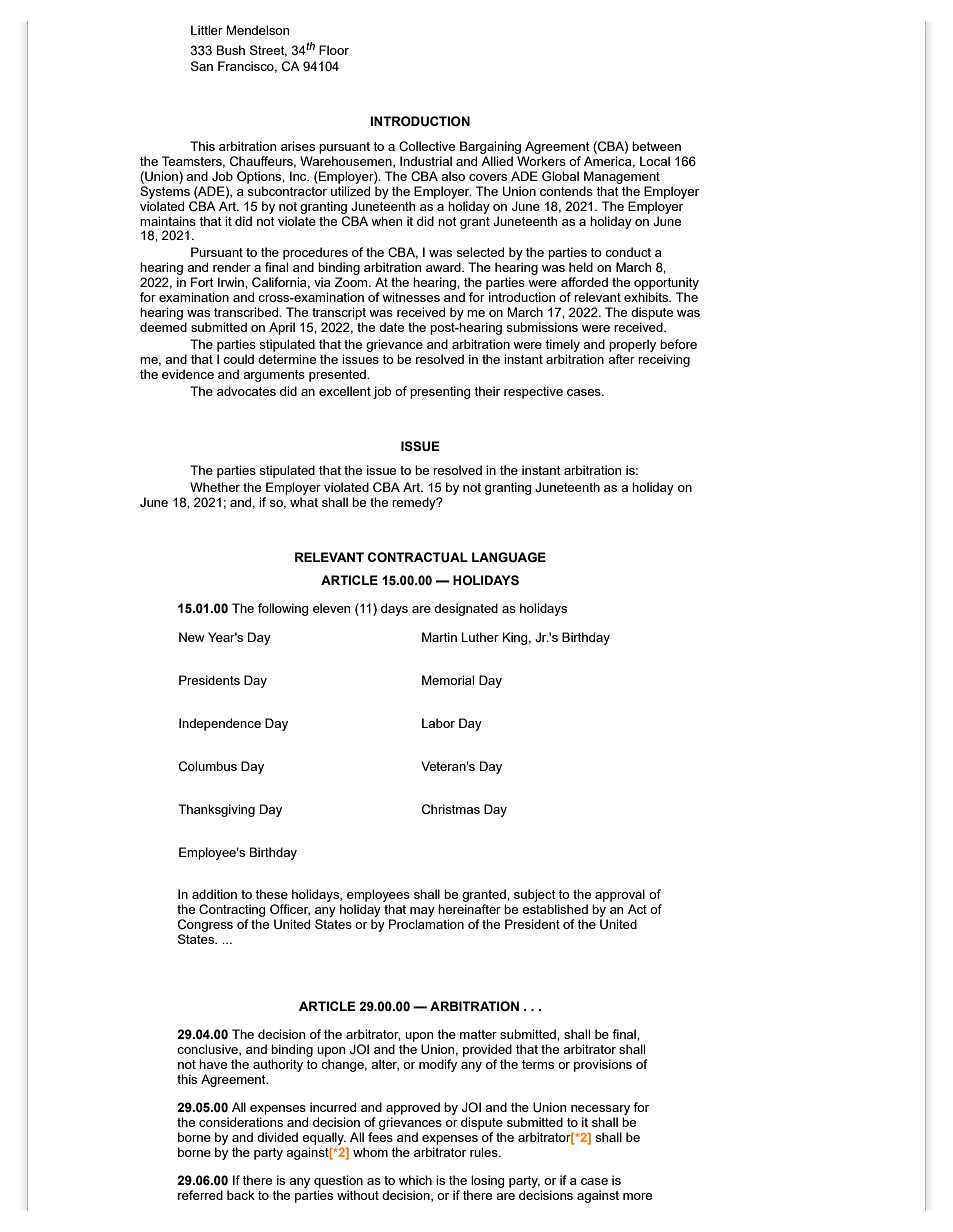 This image has height=1232, width=953. I want to click on back, so click(241, 1195).
